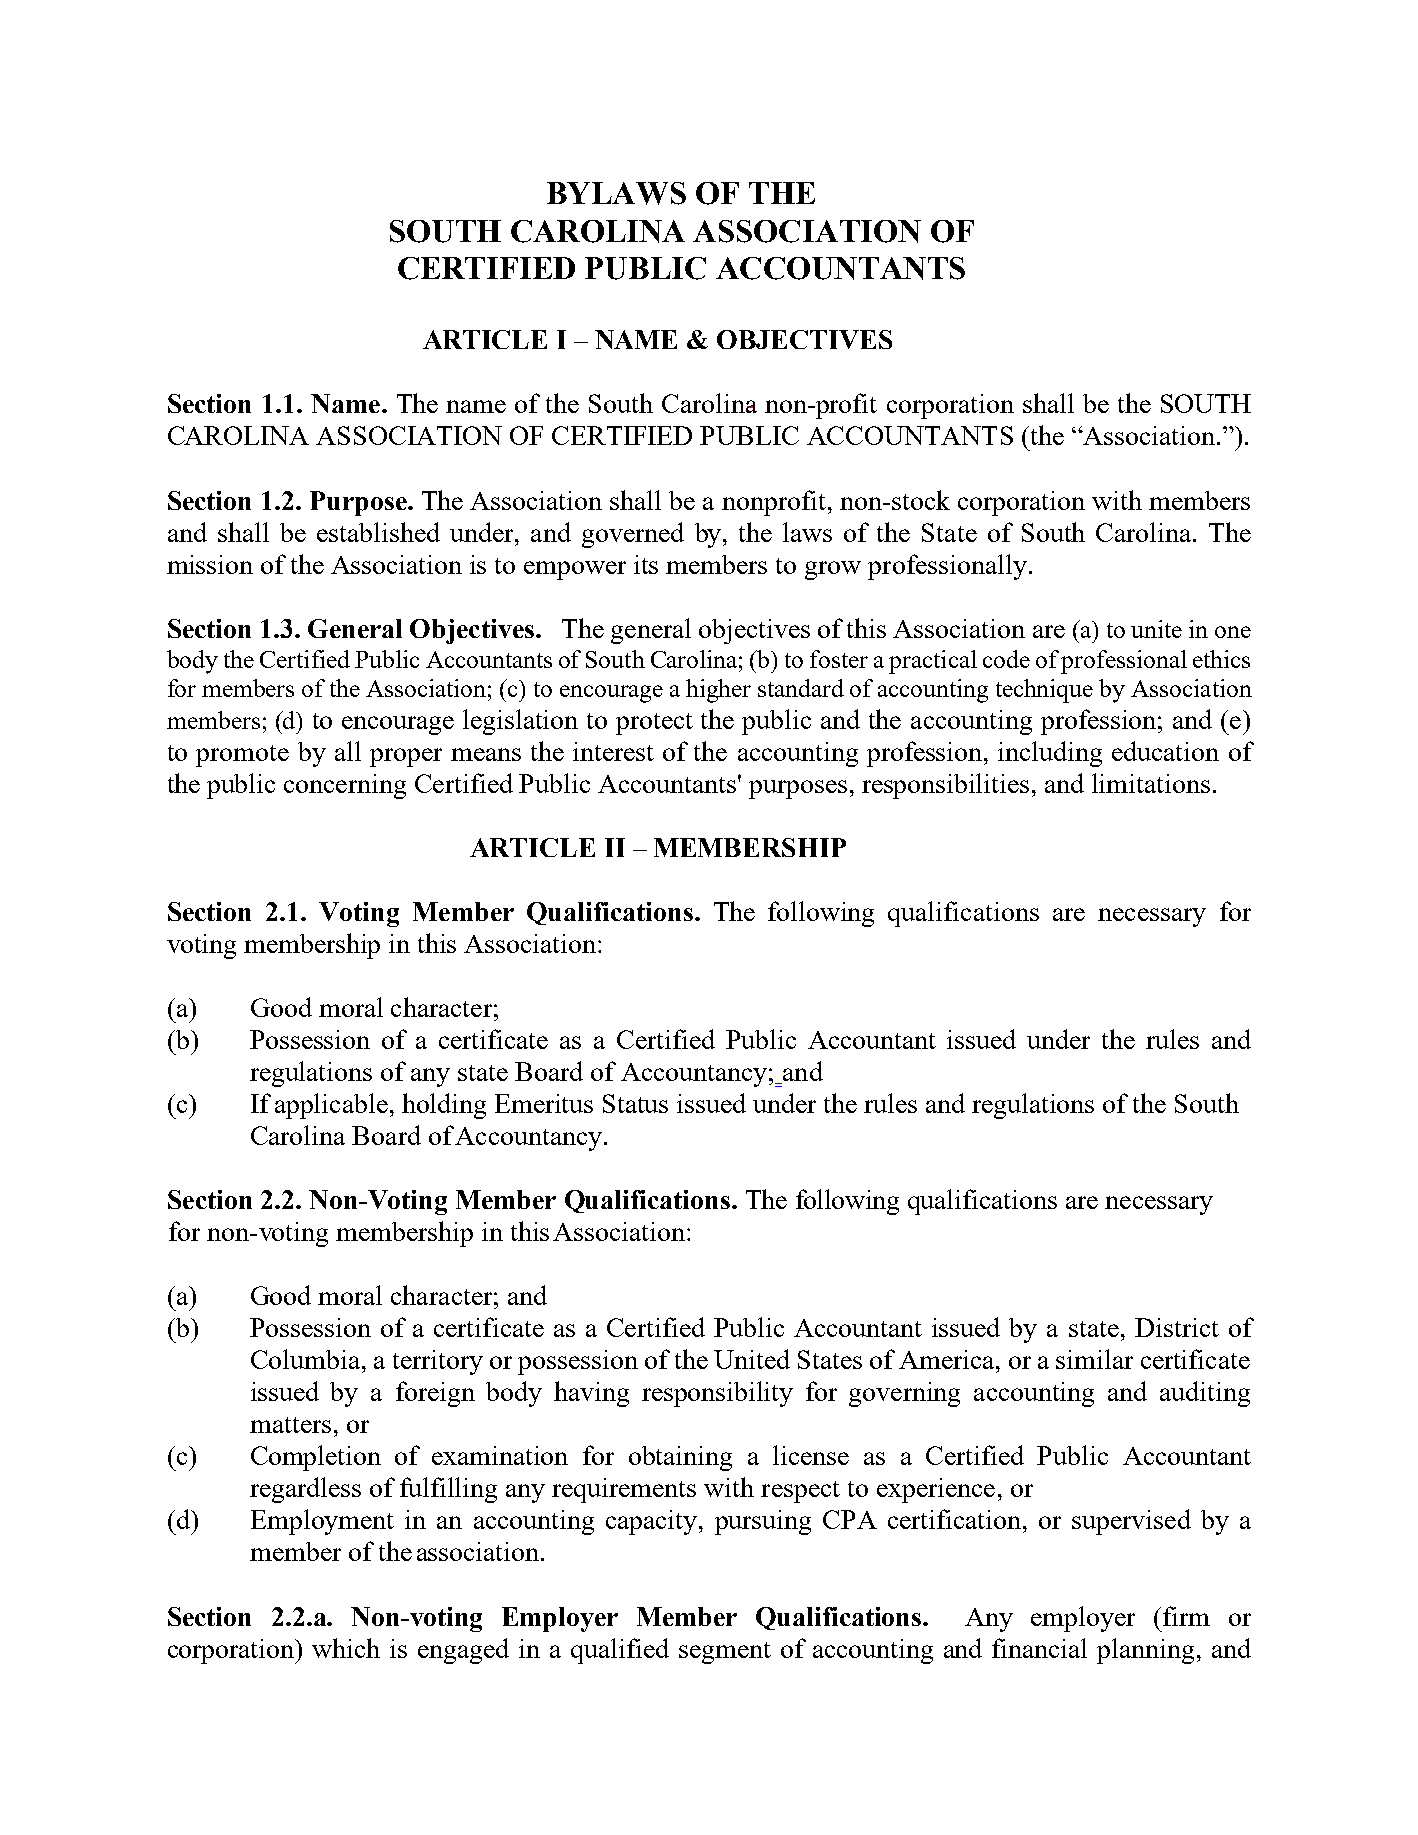 This screenshot has height=1835, width=1418. What do you see at coordinates (1233, 632) in the screenshot?
I see `one` at bounding box center [1233, 632].
